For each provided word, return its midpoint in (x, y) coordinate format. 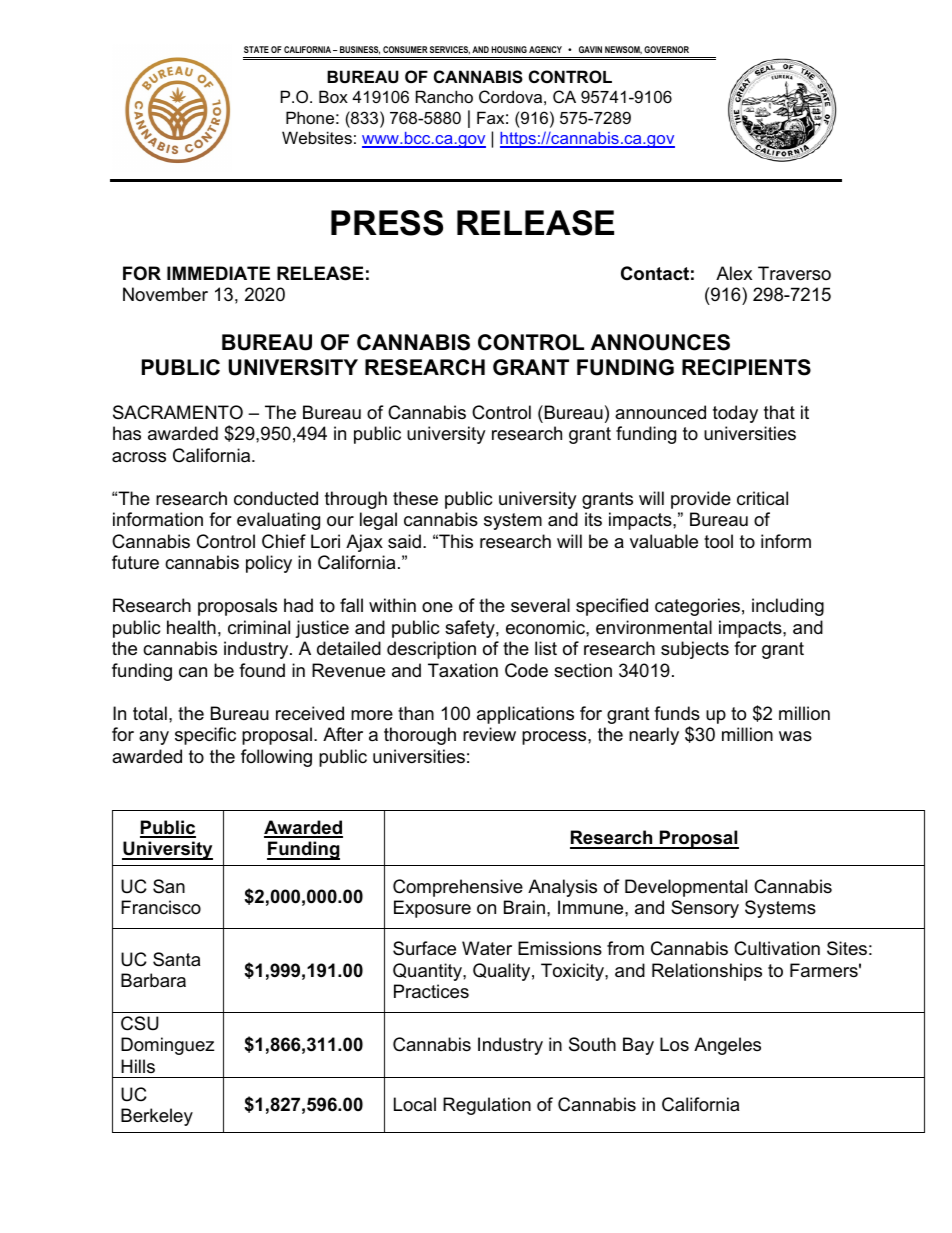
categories (697, 607)
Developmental (686, 888)
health (191, 627)
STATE (256, 49)
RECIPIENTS (746, 367)
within (392, 605)
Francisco (161, 907)
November (165, 294)
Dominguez (167, 1046)
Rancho (444, 96)
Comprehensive (458, 888)
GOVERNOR (666, 49)
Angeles (727, 1046)
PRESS (387, 223)
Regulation (487, 1106)
